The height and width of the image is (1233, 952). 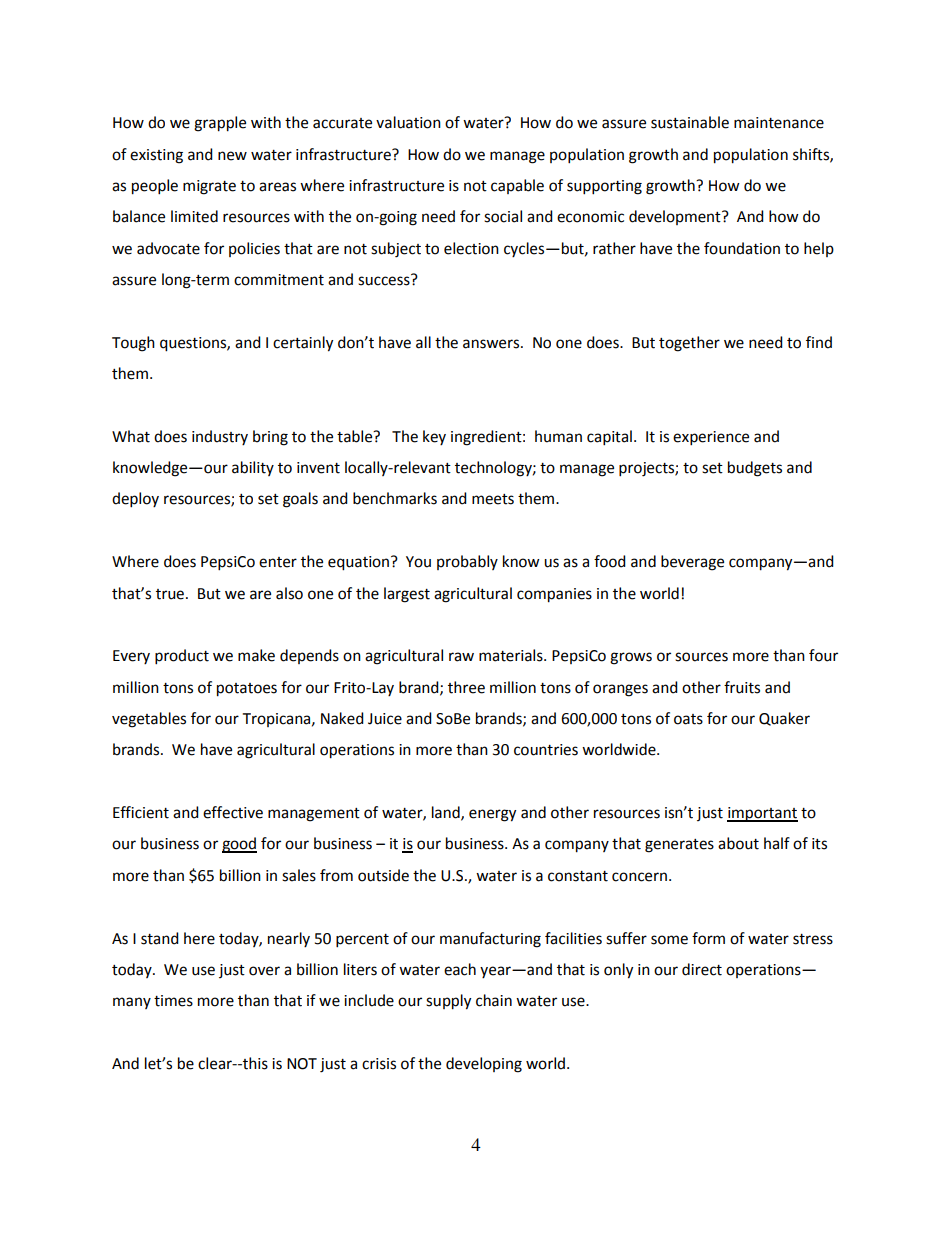 What do you see at coordinates (170, 594) in the image?
I see `true` at bounding box center [170, 594].
